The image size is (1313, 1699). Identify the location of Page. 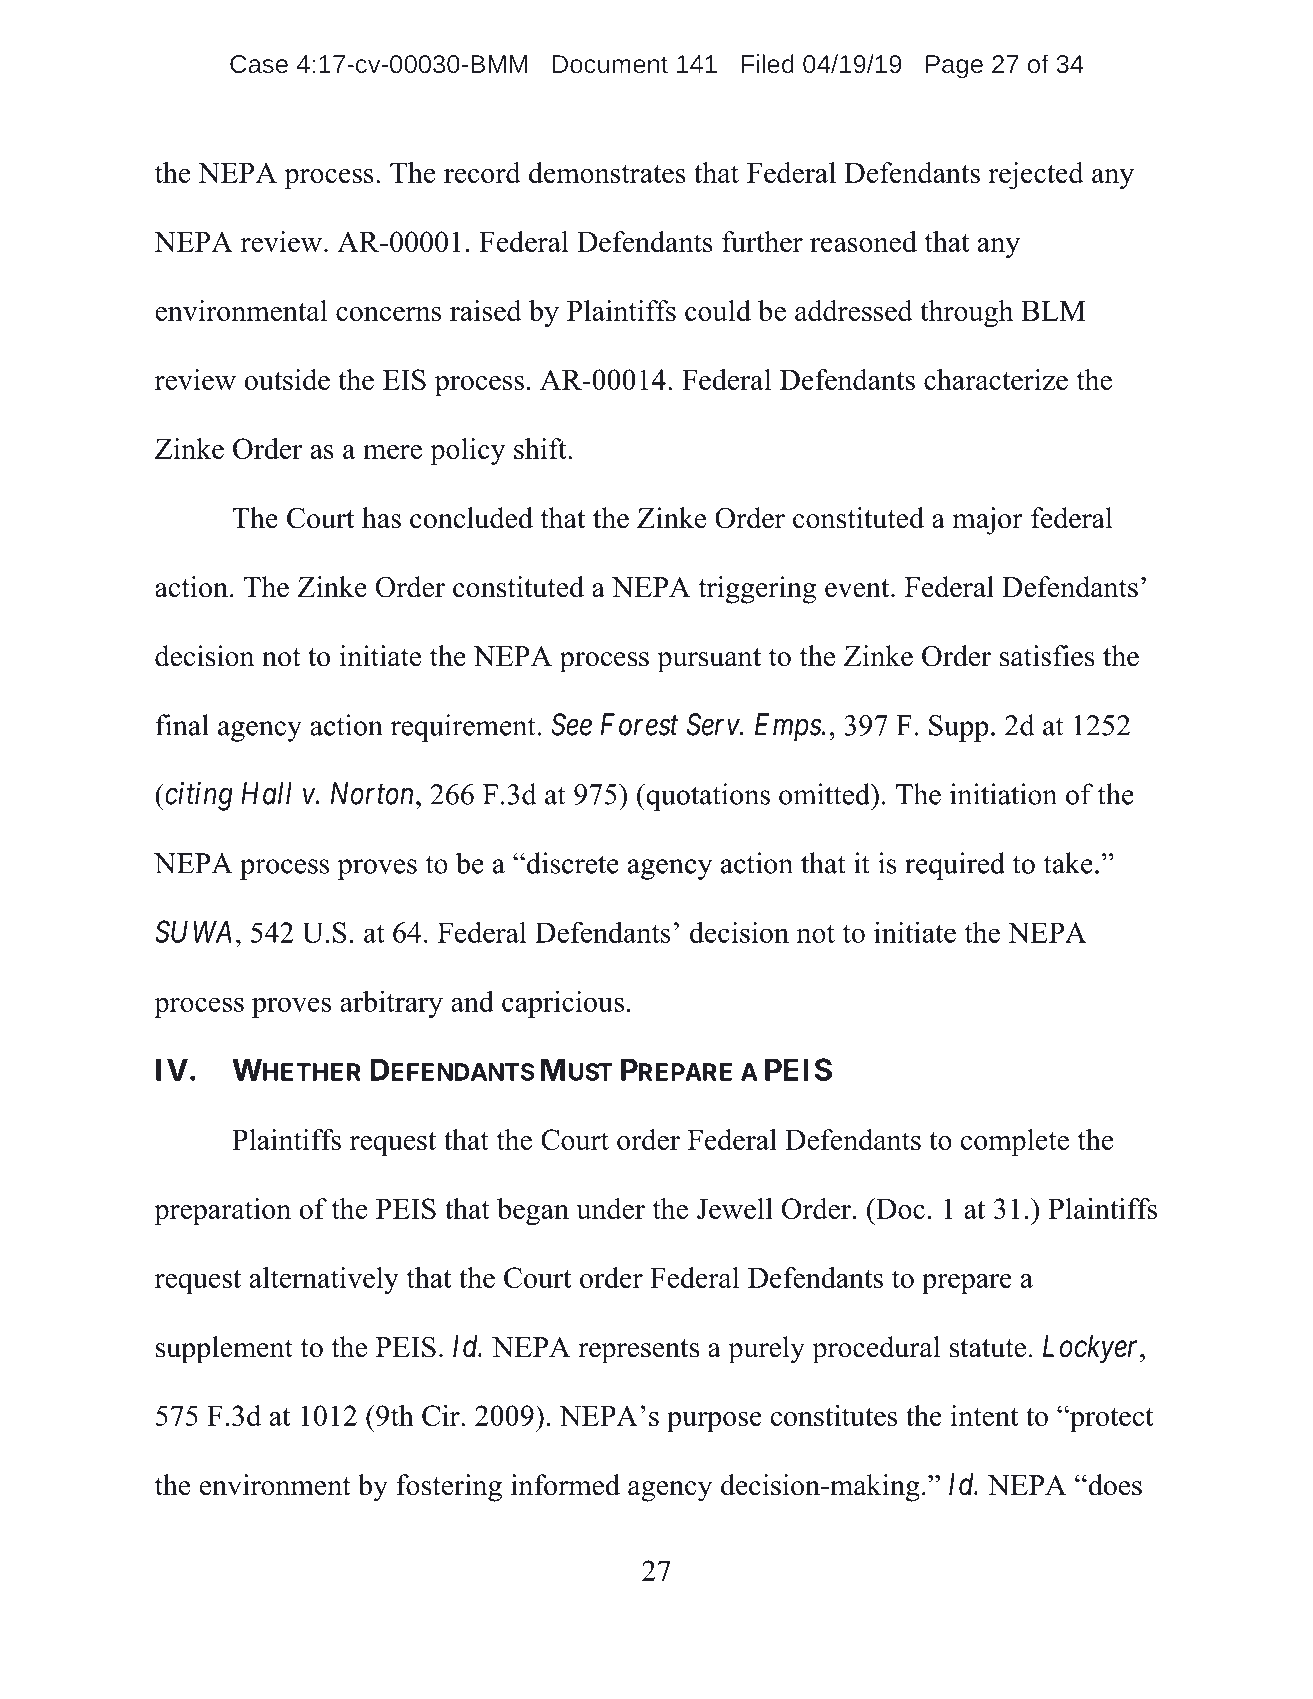
(954, 67).
